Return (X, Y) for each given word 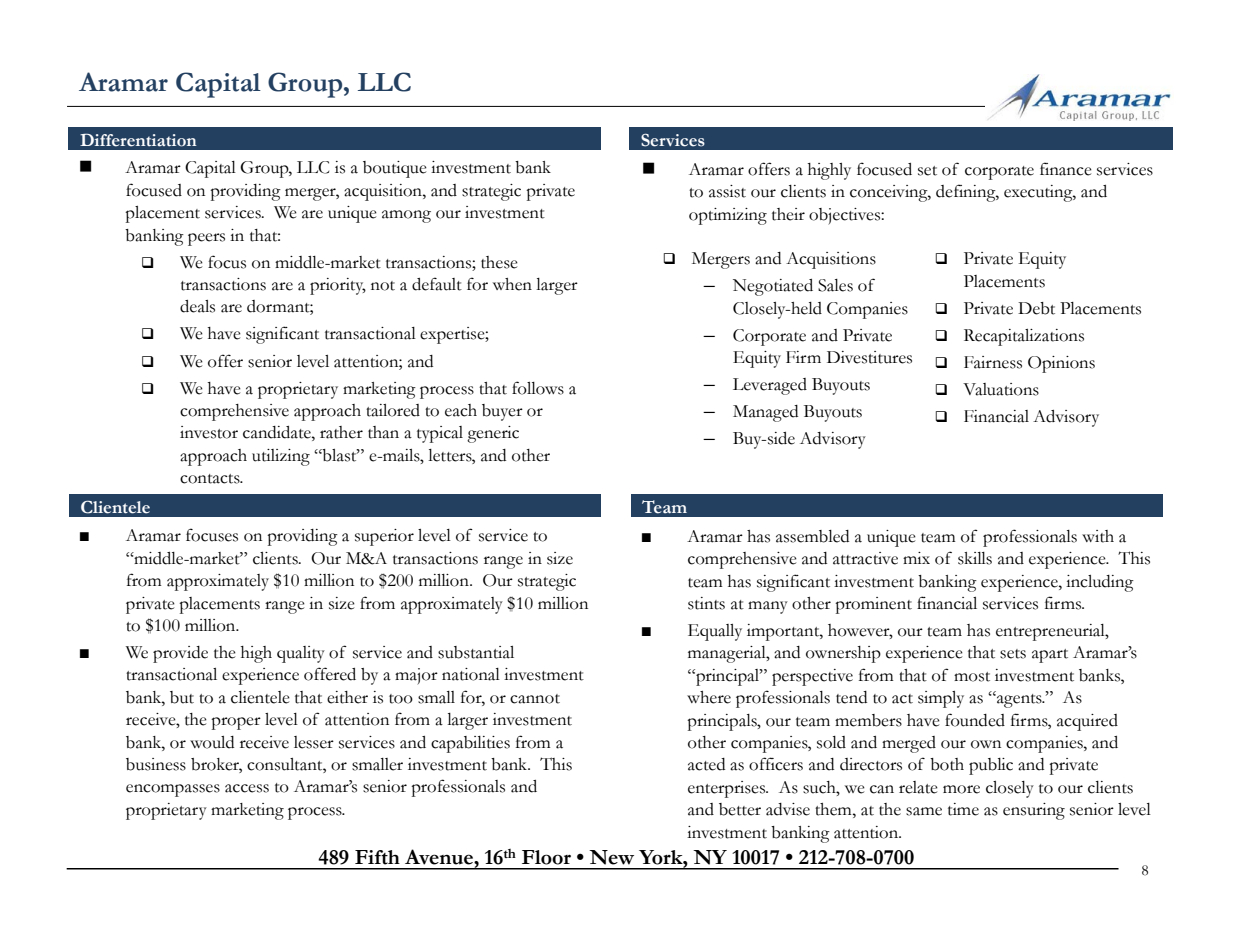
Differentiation (138, 140)
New (611, 857)
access (247, 788)
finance (1066, 169)
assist (727, 191)
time (963, 809)
